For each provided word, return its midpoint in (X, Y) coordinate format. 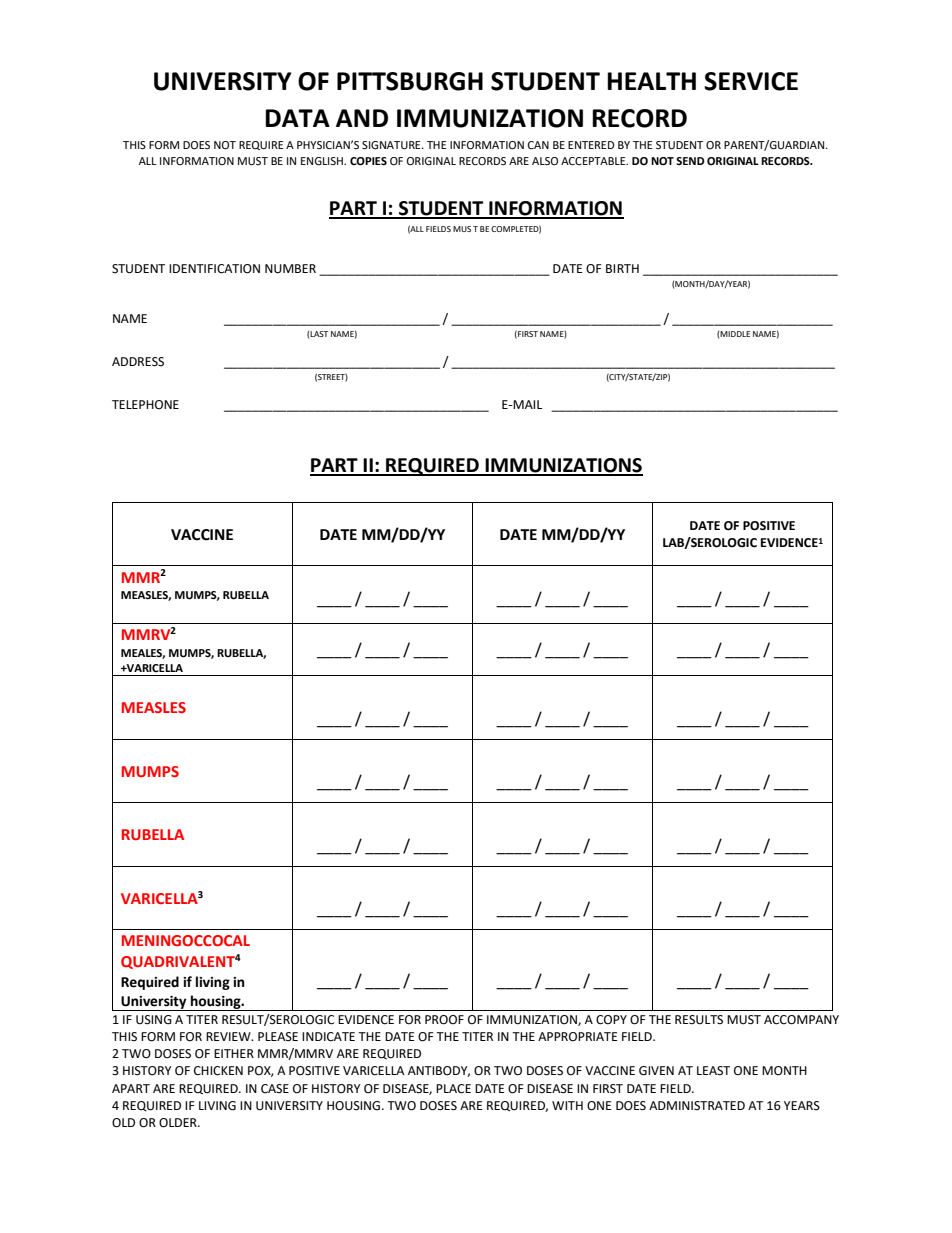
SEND (690, 161)
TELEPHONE (145, 405)
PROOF (444, 1020)
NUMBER (290, 269)
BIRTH (622, 268)
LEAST (713, 1071)
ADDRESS (138, 362)
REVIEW (229, 1036)
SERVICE (751, 81)
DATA (297, 118)
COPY (611, 1020)
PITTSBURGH (410, 81)
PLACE (453, 1089)
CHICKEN (218, 1071)
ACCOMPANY (801, 1020)
